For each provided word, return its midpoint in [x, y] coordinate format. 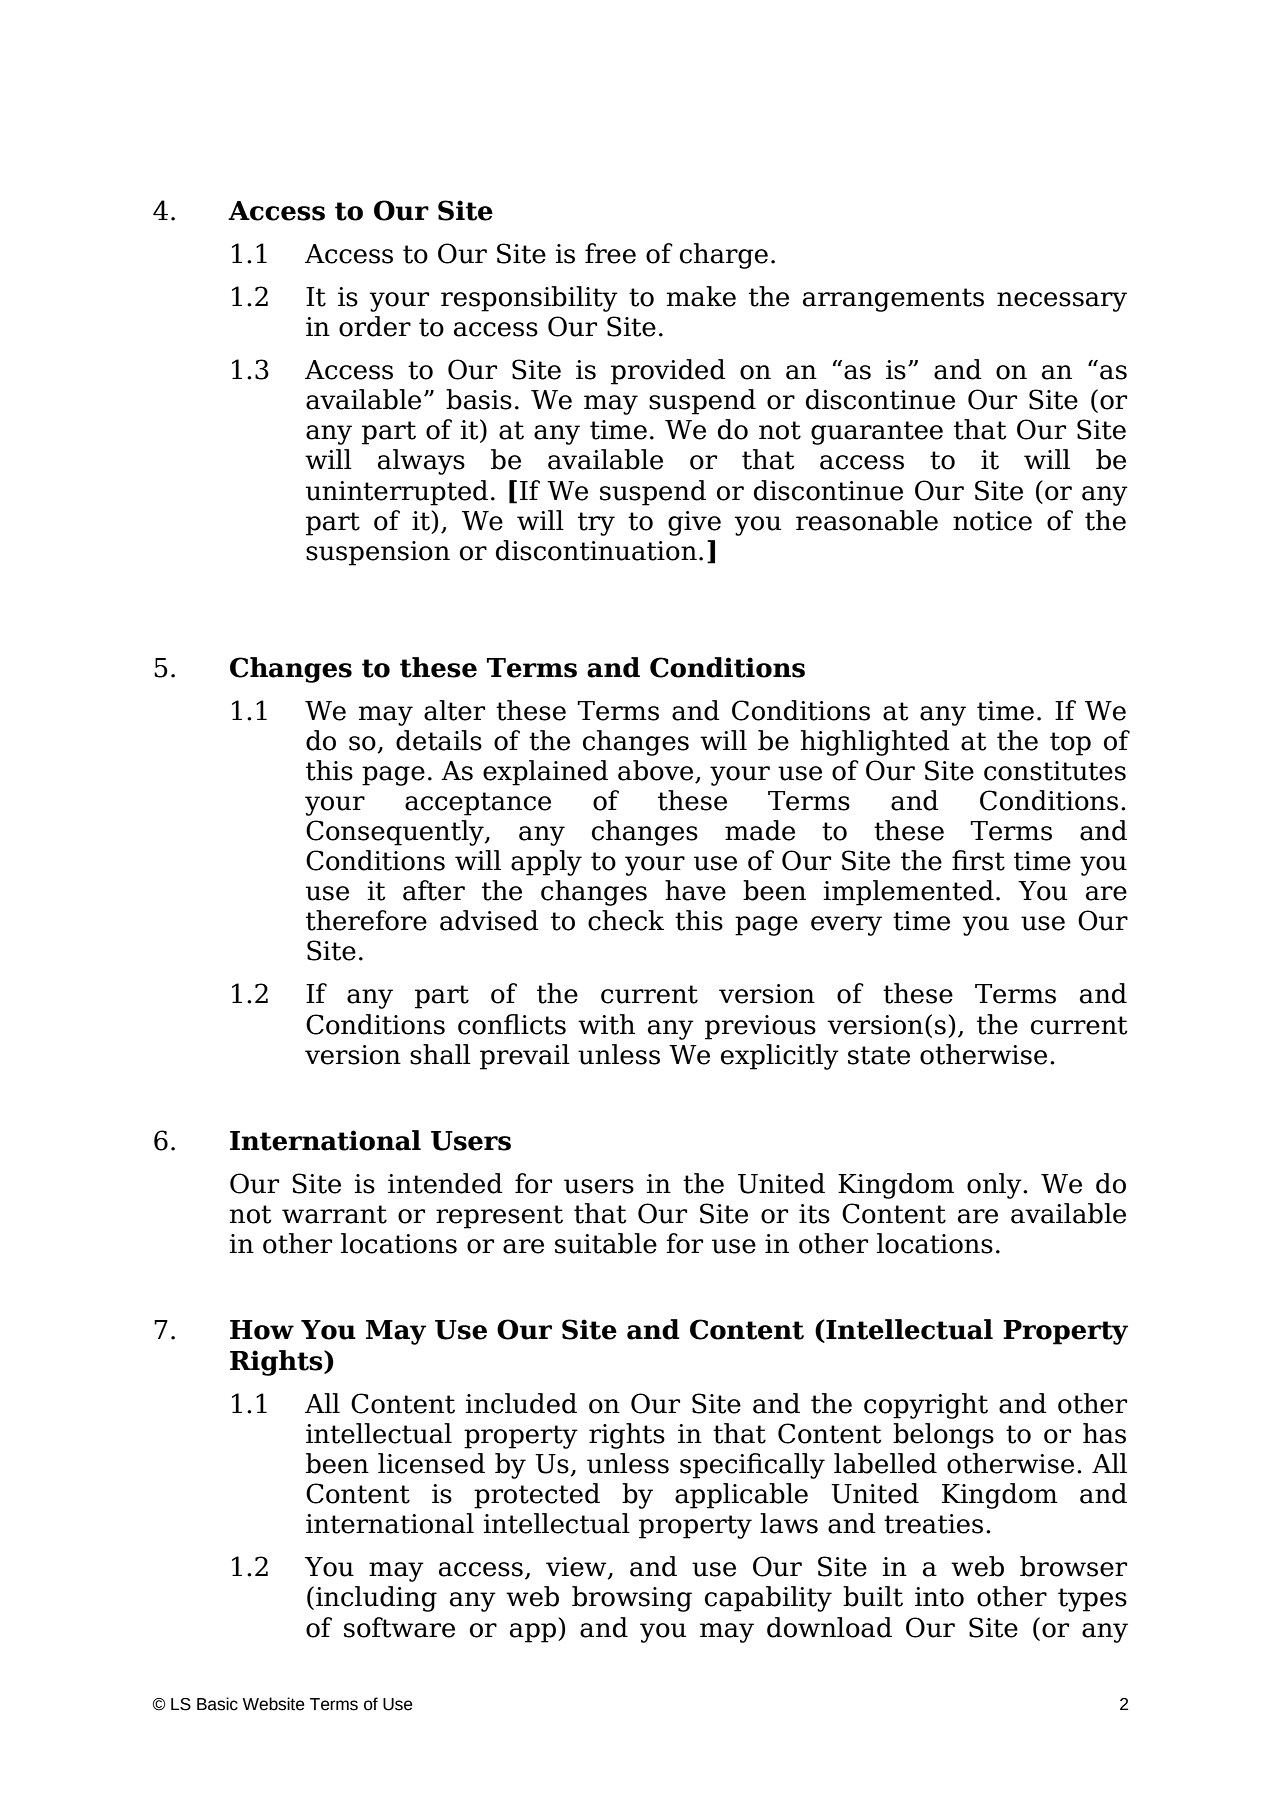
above [657, 771]
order [375, 326]
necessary [1062, 302]
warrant [334, 1214]
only [995, 1186]
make [701, 296]
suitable [606, 1243]
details [439, 740]
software [399, 1627]
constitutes [1055, 771]
